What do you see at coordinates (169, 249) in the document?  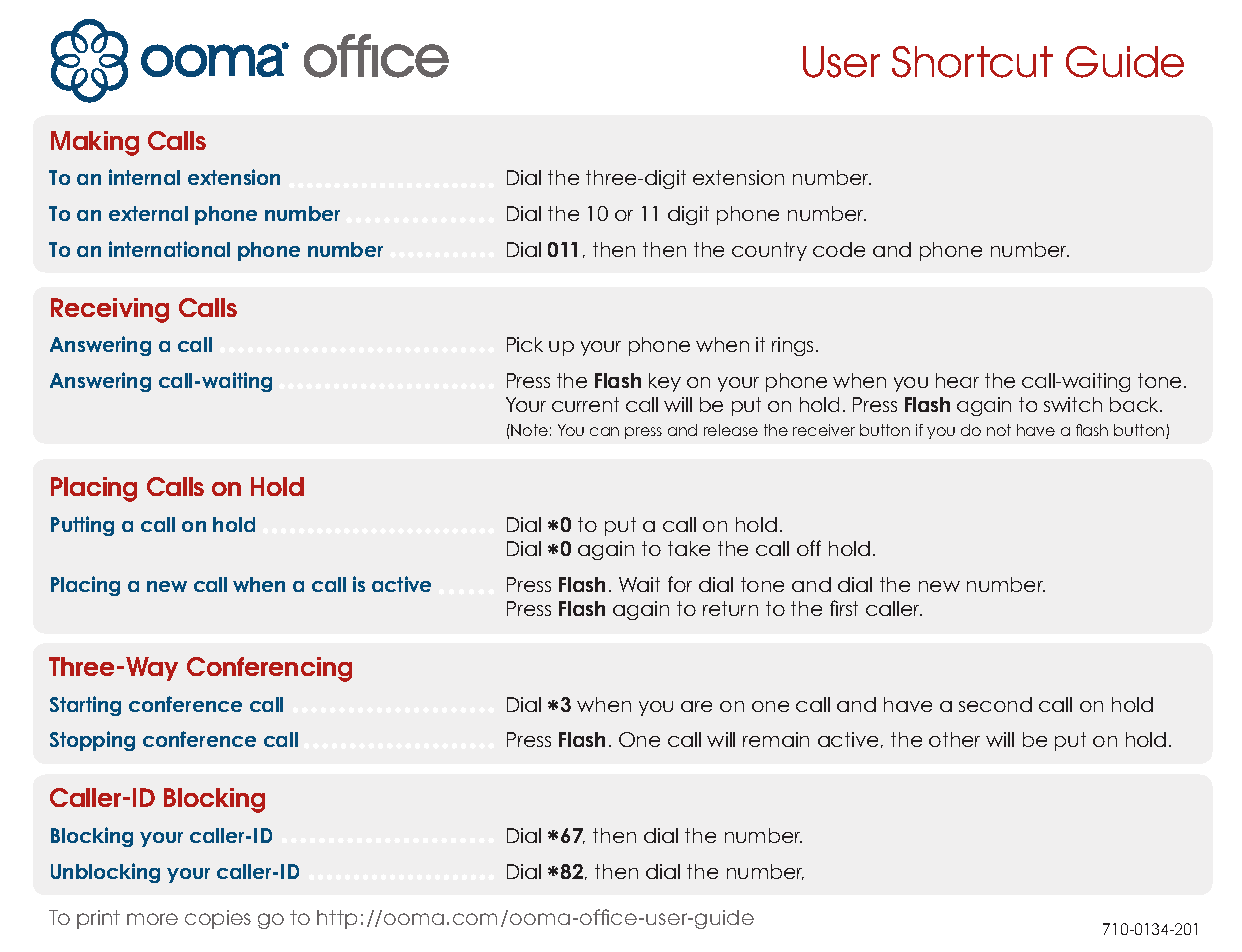 I see `international` at bounding box center [169, 249].
